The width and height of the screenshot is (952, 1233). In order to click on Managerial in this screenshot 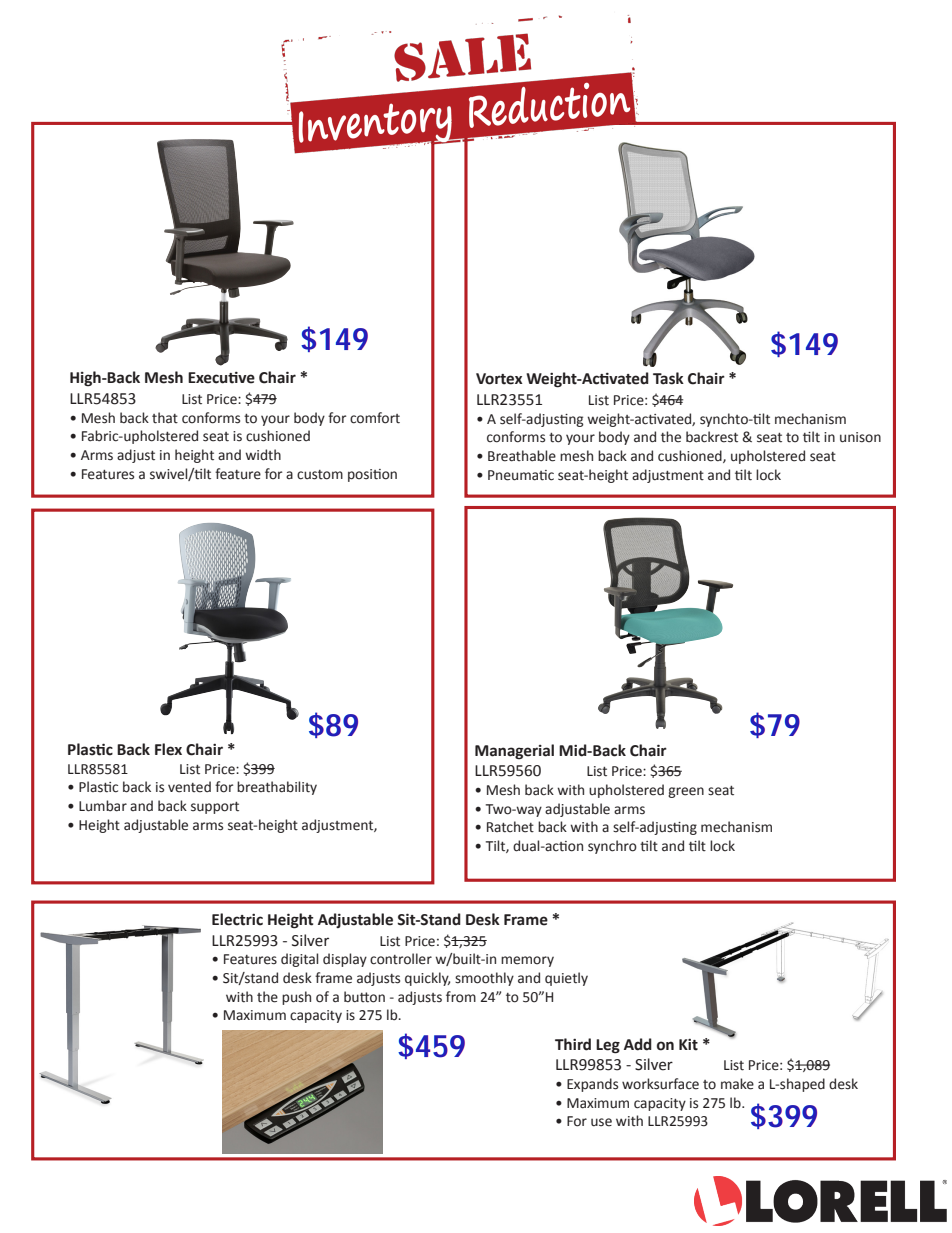, I will do `click(514, 752)`.
